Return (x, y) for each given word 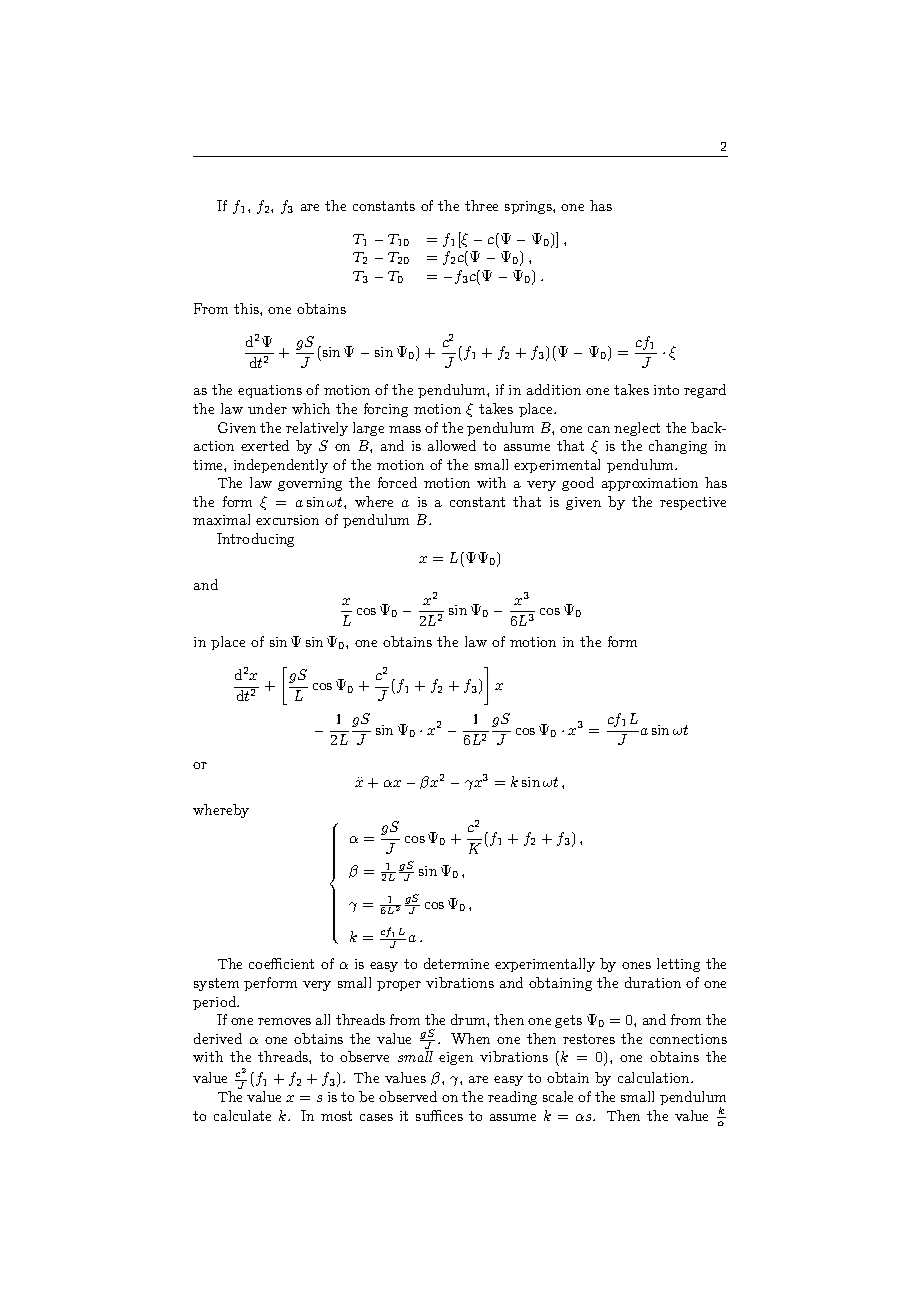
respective (693, 503)
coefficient (281, 963)
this (247, 308)
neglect (637, 429)
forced (397, 482)
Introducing (255, 540)
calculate (242, 1115)
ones (636, 965)
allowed (452, 445)
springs (529, 207)
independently (281, 466)
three (481, 205)
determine (456, 963)
